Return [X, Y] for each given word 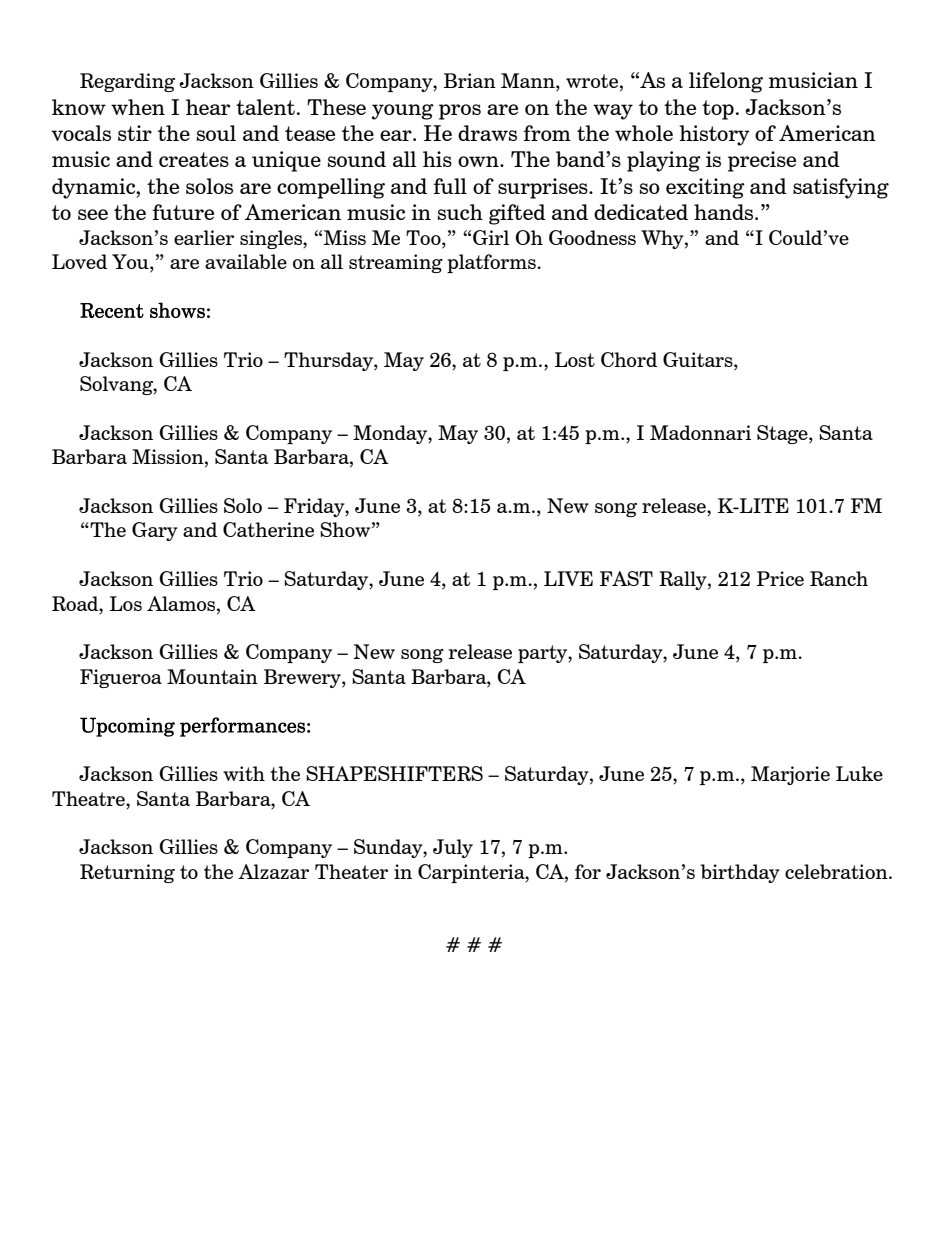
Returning [127, 873]
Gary [155, 531]
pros [460, 112]
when [138, 107]
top [718, 110]
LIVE [568, 578]
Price [780, 578]
